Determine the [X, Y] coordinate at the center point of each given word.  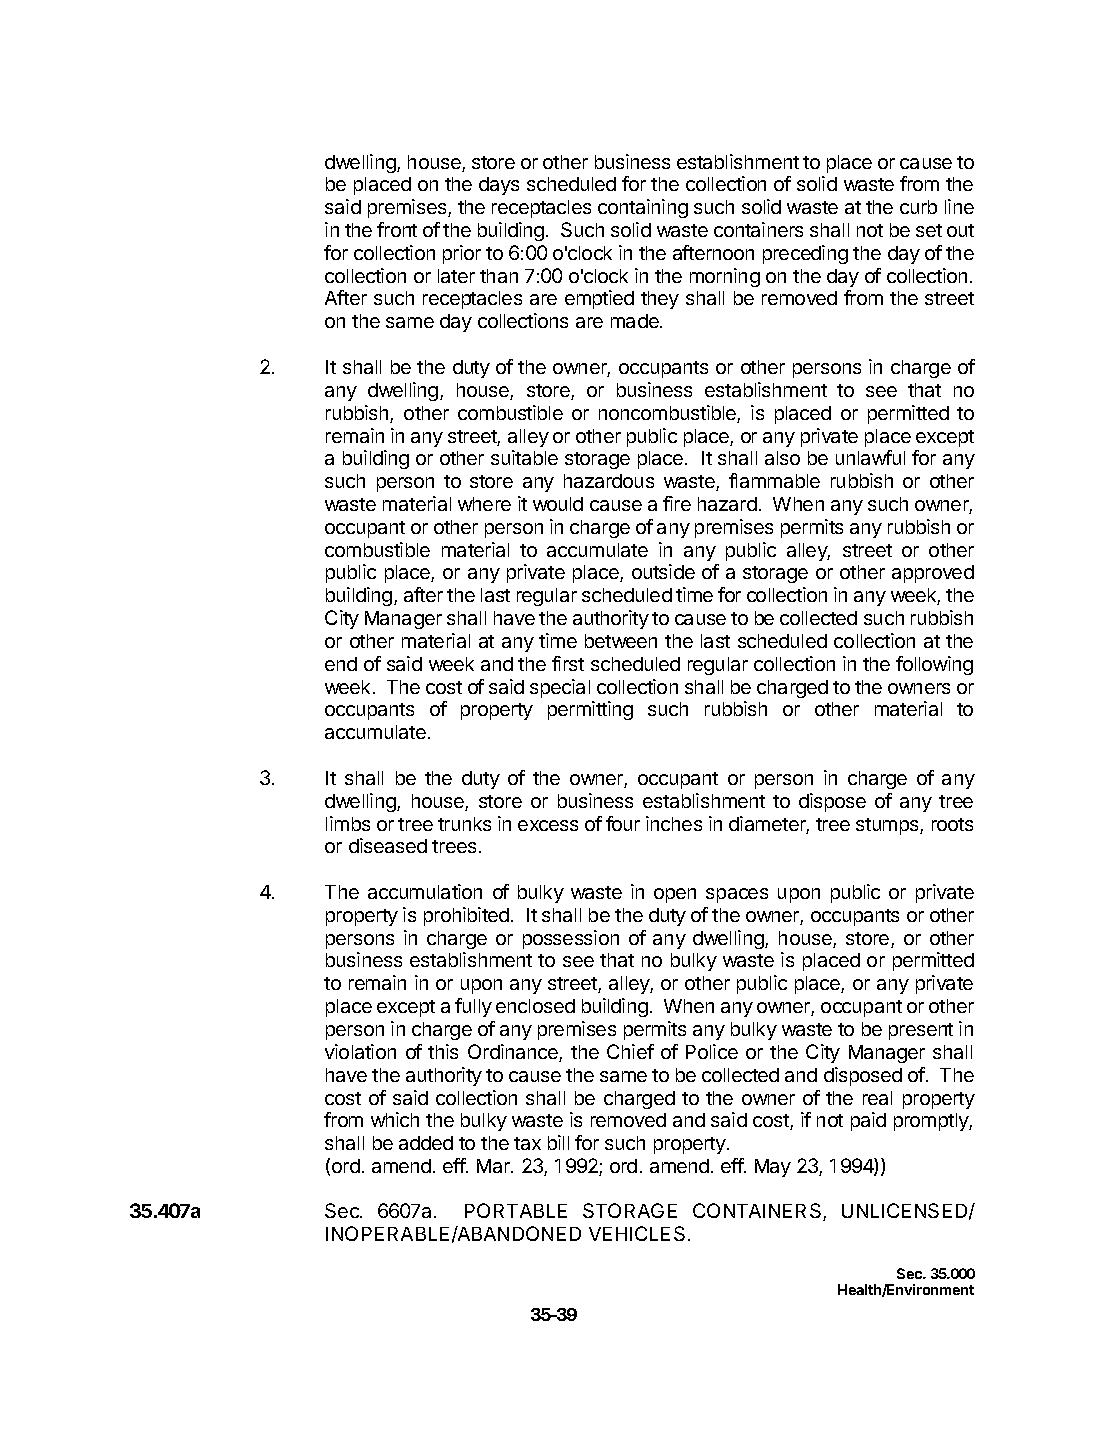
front [397, 229]
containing [643, 208]
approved [933, 574]
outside [663, 571]
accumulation [425, 891]
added [426, 1143]
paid [868, 1121]
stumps [888, 826]
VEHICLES [637, 1233]
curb [918, 207]
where [484, 504]
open [675, 895]
